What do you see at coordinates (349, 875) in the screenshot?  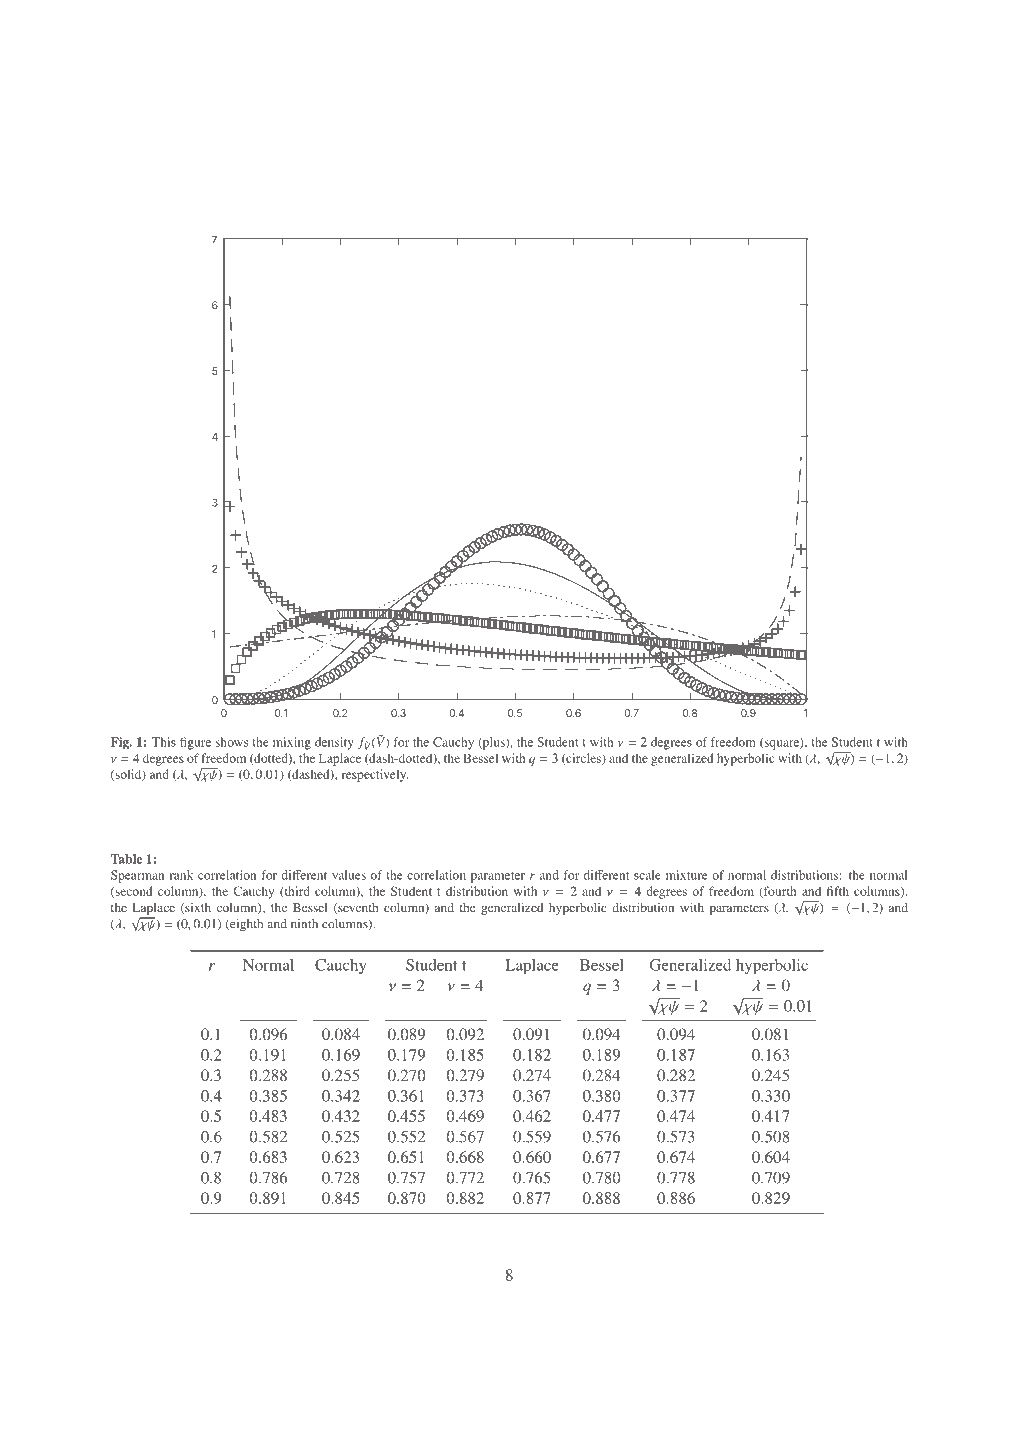 I see `values` at bounding box center [349, 875].
